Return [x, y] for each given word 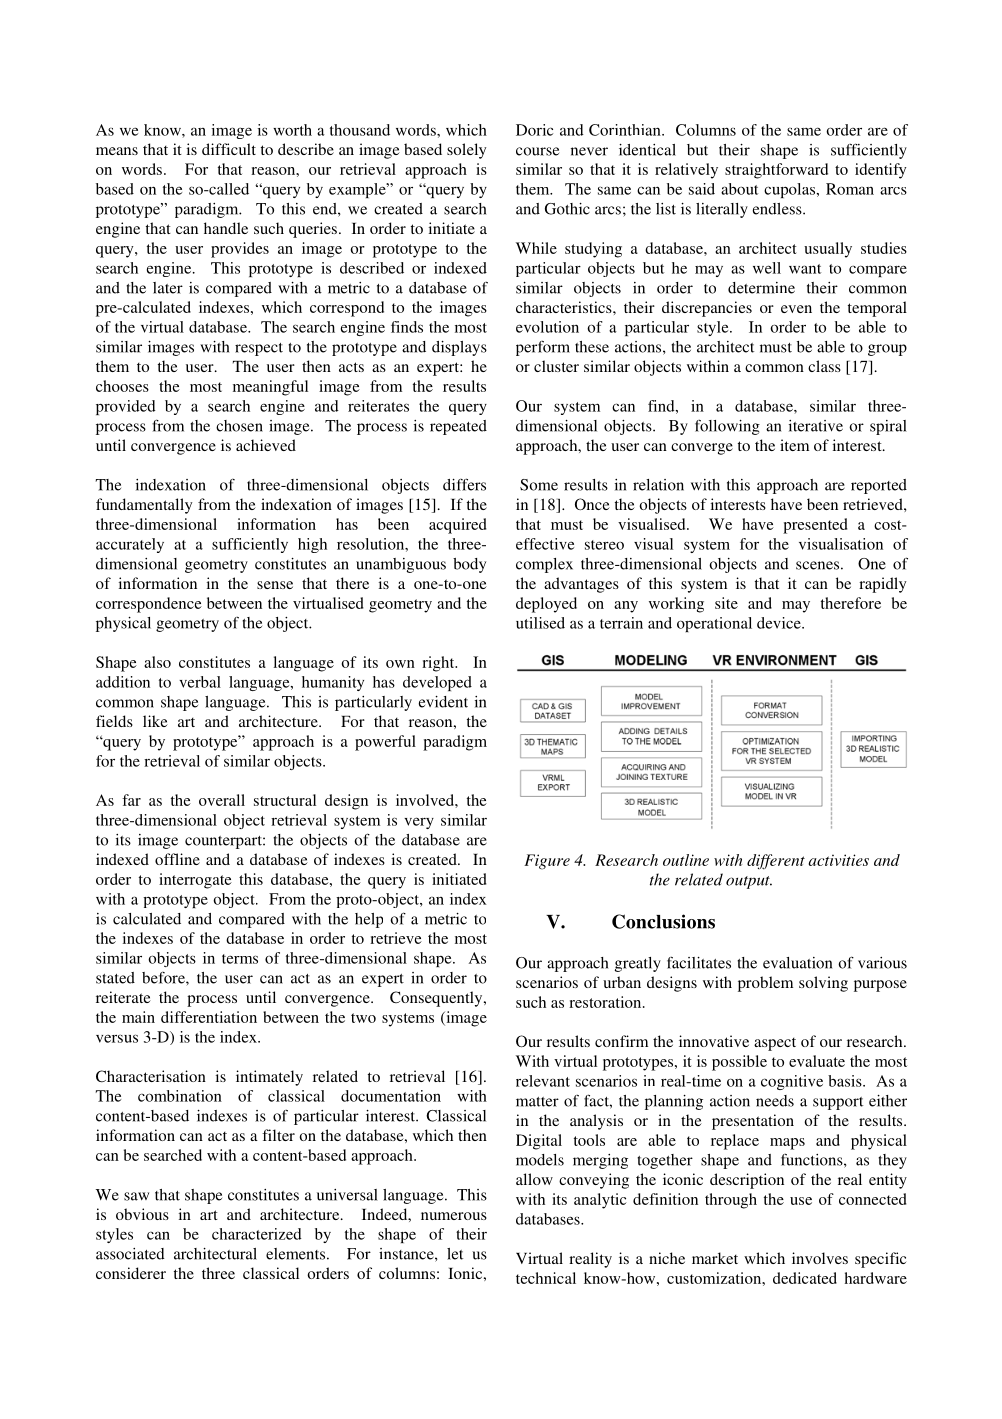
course [537, 151]
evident [443, 702]
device [780, 623]
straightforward [776, 171]
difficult [229, 149]
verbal [200, 682]
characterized [257, 1234]
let [455, 1254]
